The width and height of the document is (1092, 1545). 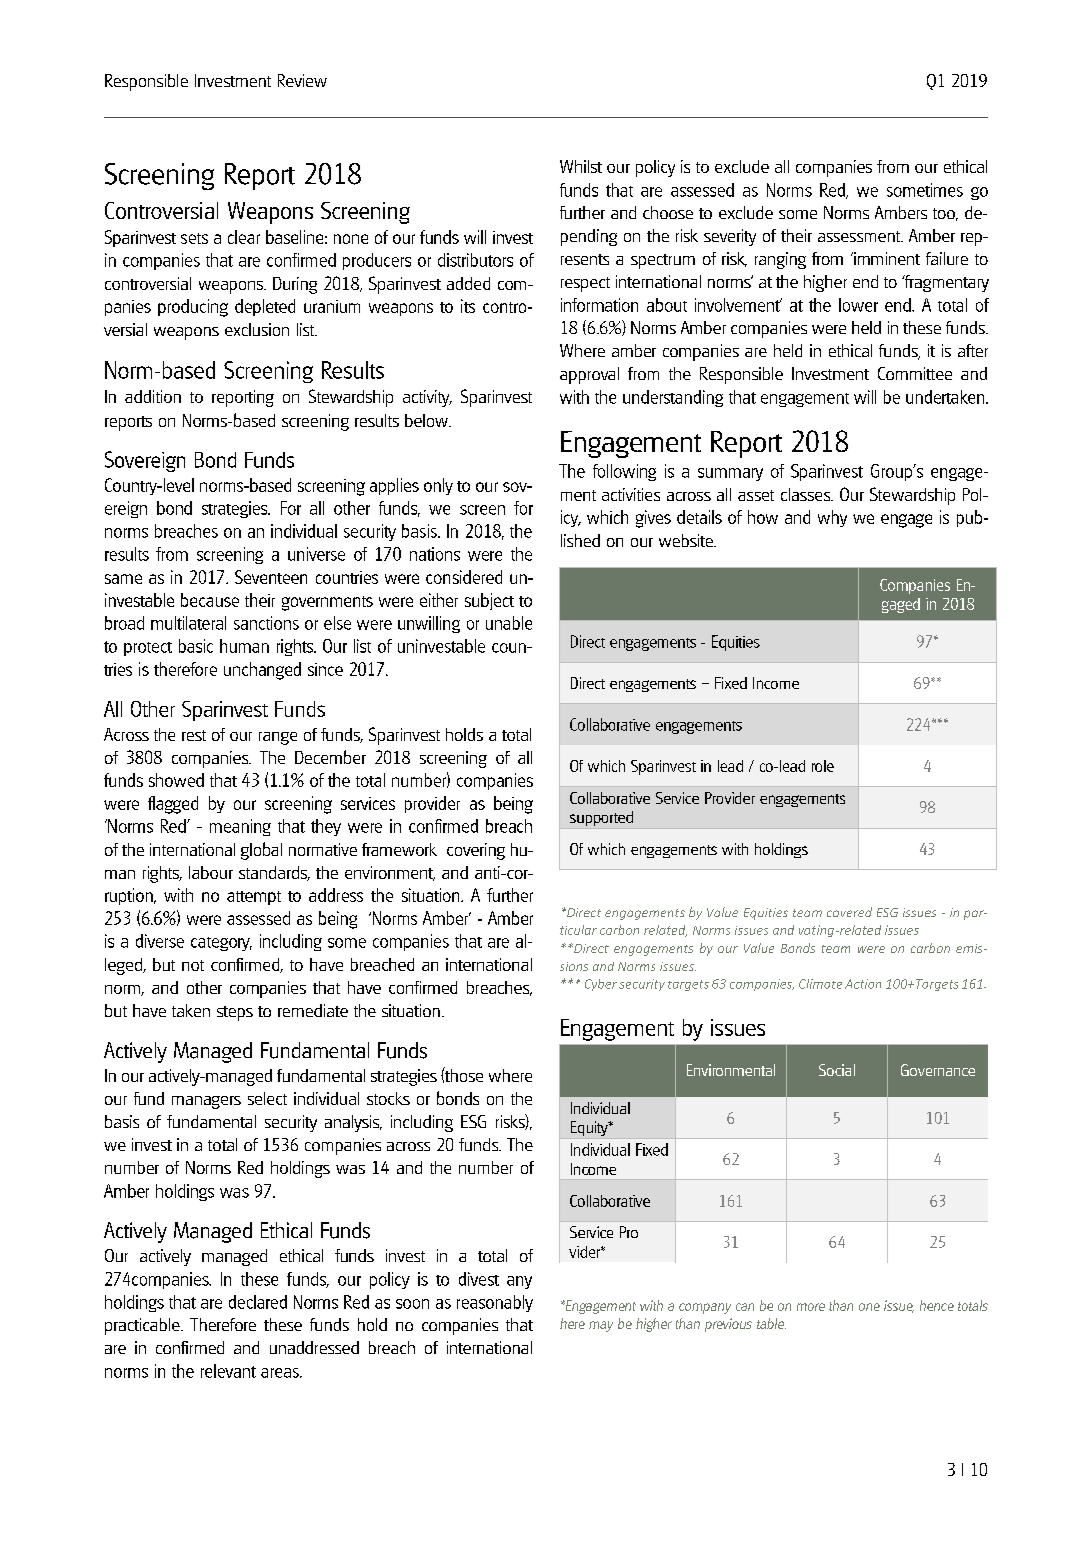 I want to click on Whilst, so click(x=581, y=166).
